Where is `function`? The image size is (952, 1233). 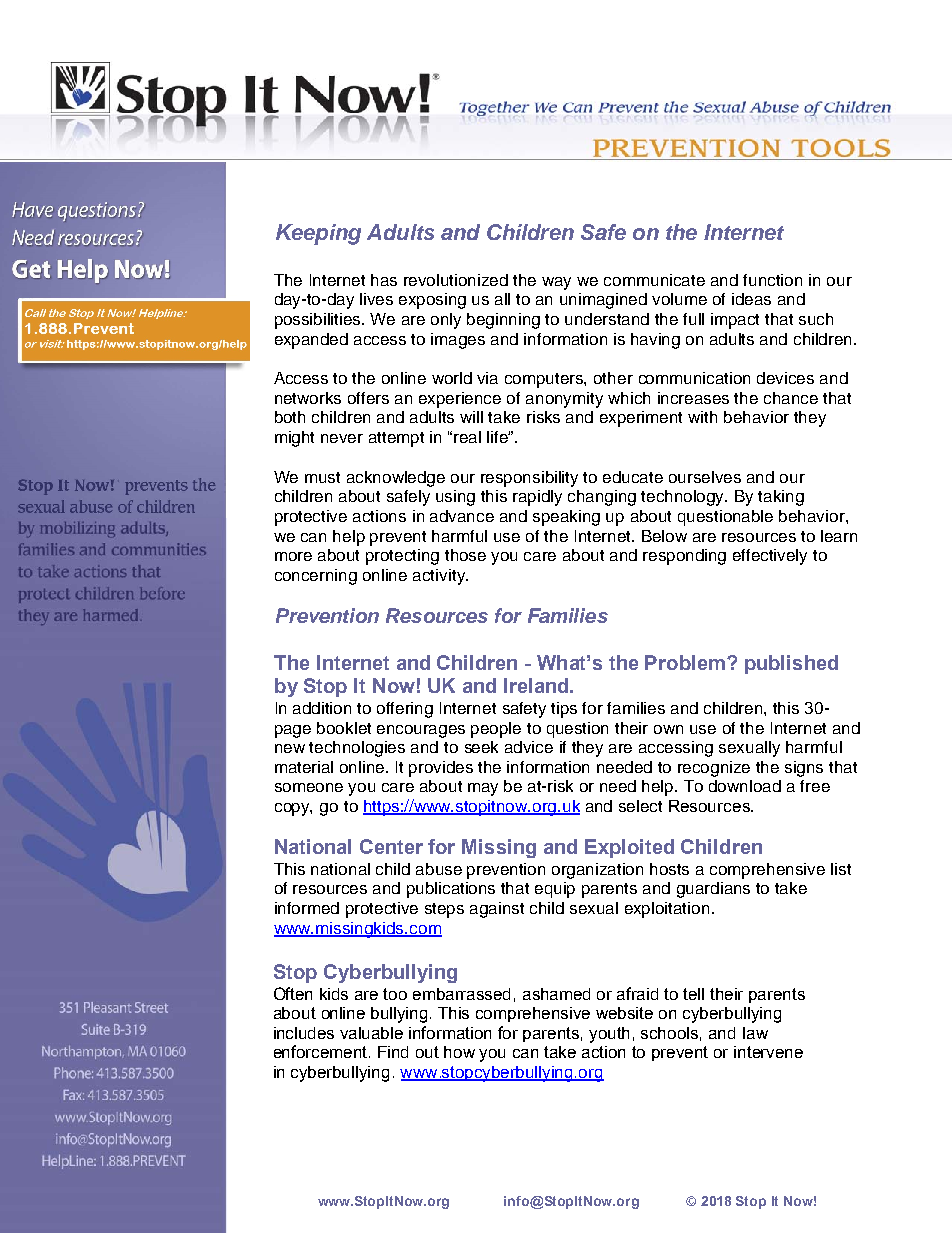
function is located at coordinates (772, 280).
